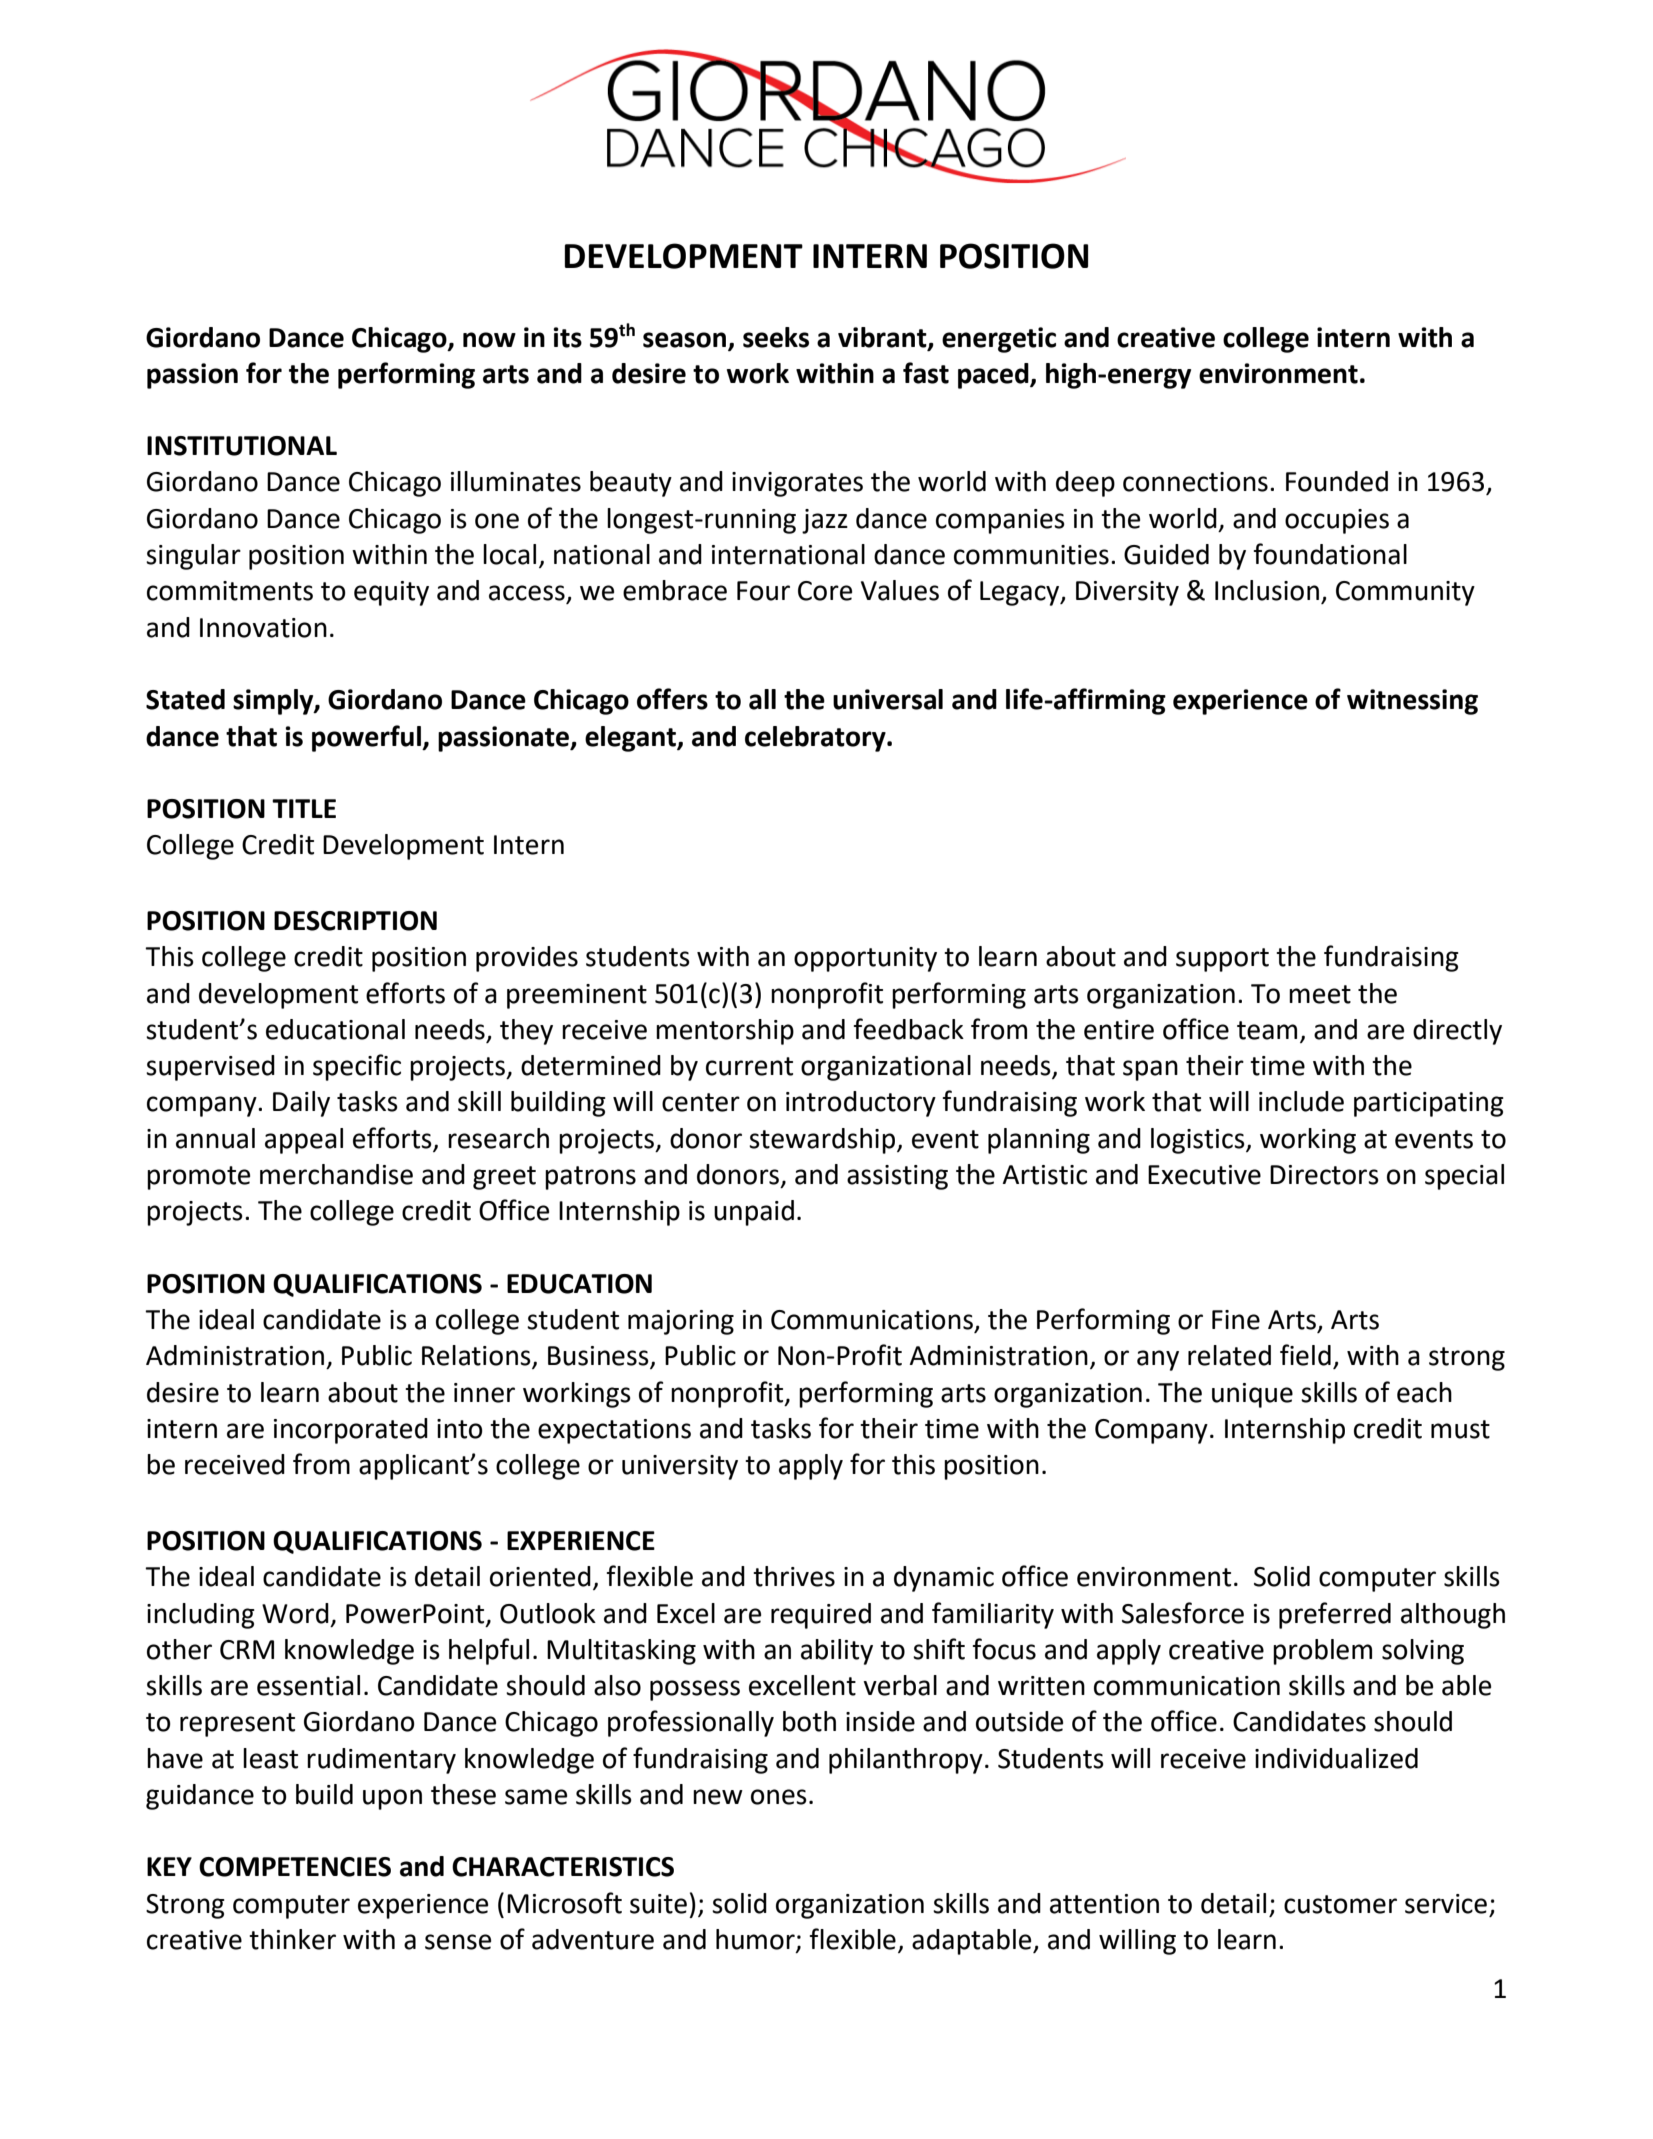 The image size is (1653, 2139). I want to click on opportunity, so click(865, 959).
